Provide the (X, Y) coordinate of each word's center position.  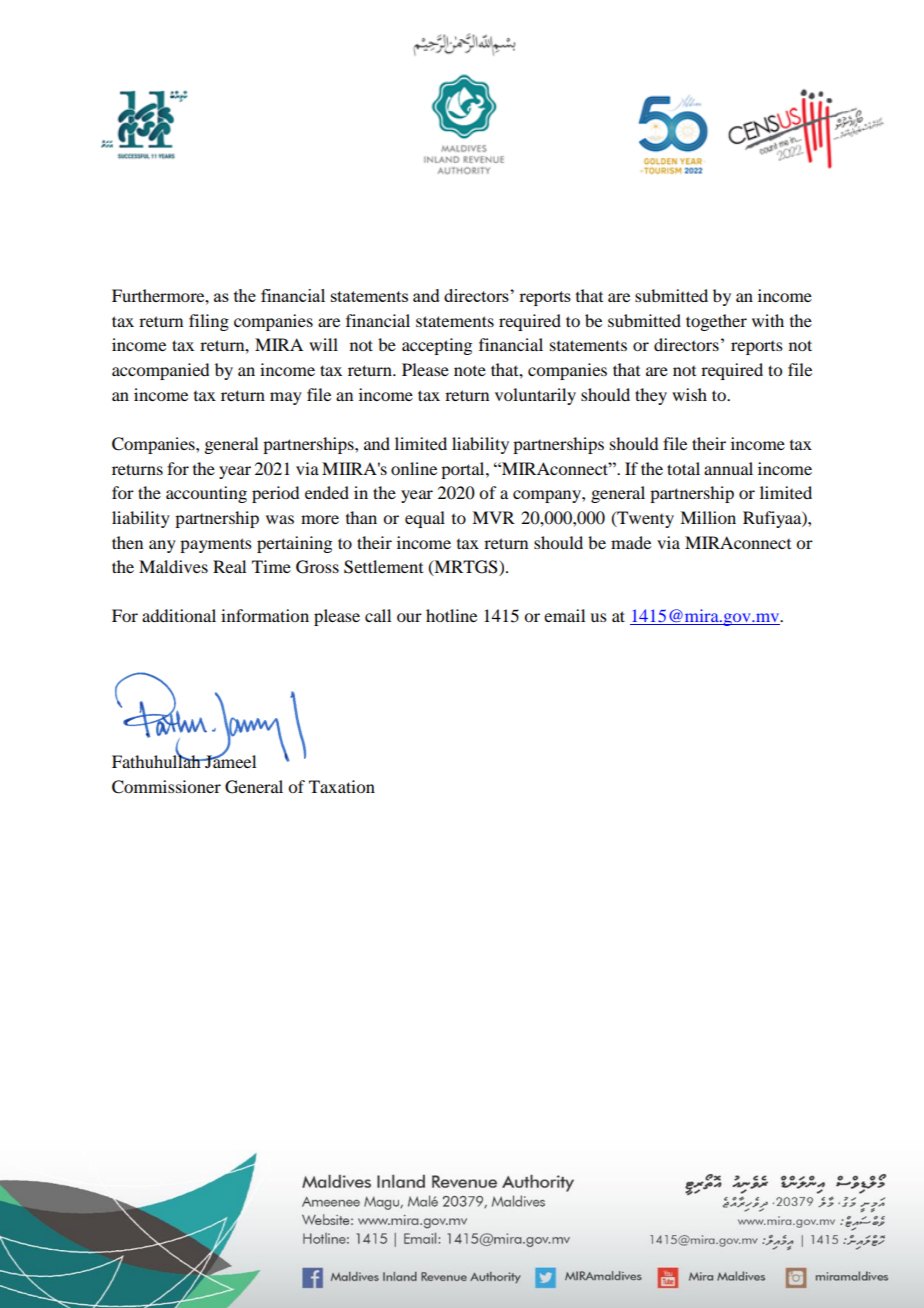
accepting (437, 346)
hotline (451, 615)
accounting (206, 494)
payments (216, 545)
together (716, 322)
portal (464, 470)
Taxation (342, 786)
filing (209, 322)
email (564, 615)
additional (179, 615)
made (631, 542)
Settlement (383, 567)
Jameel (229, 760)
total (683, 468)
